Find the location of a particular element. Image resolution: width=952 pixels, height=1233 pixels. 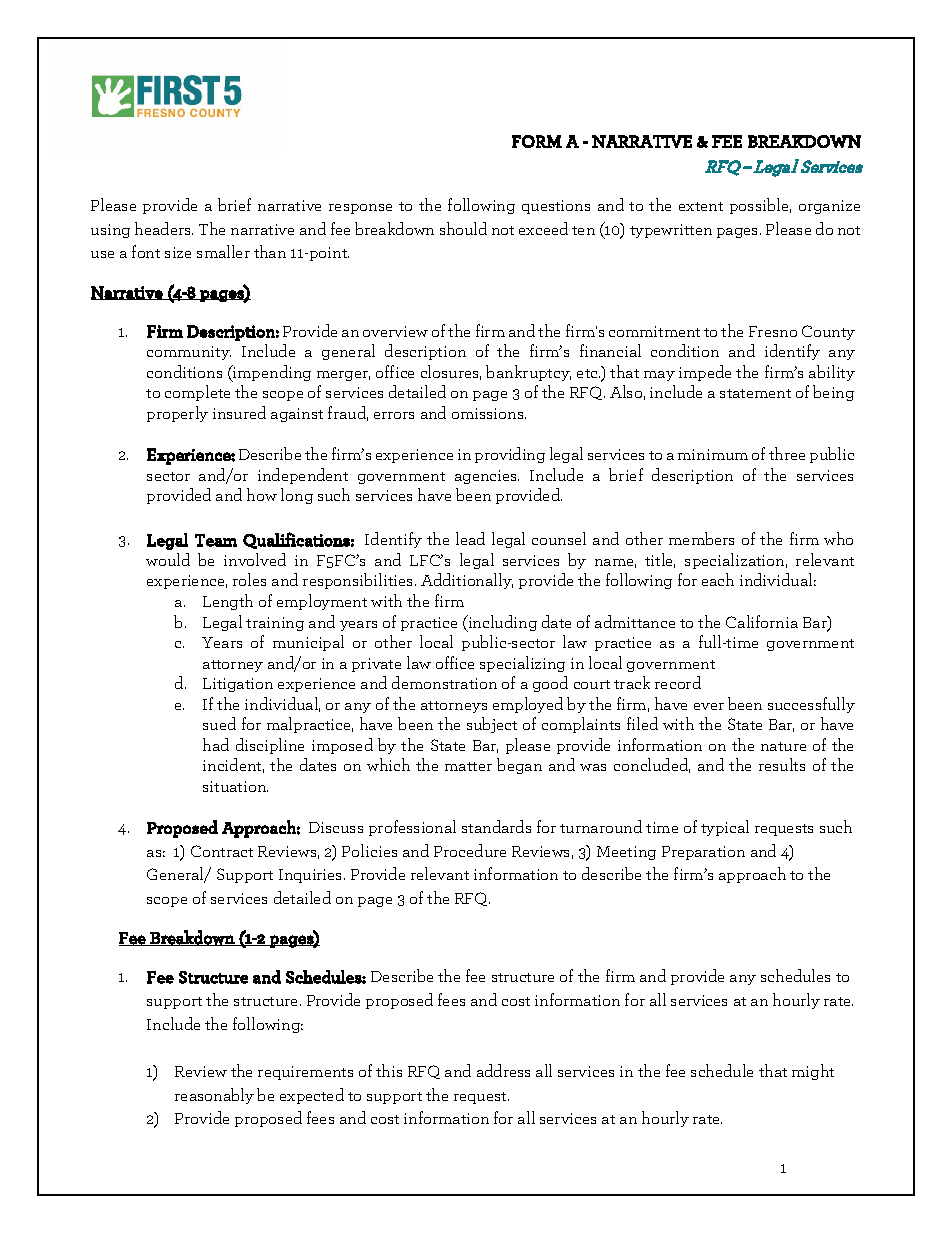

address is located at coordinates (503, 1070).
